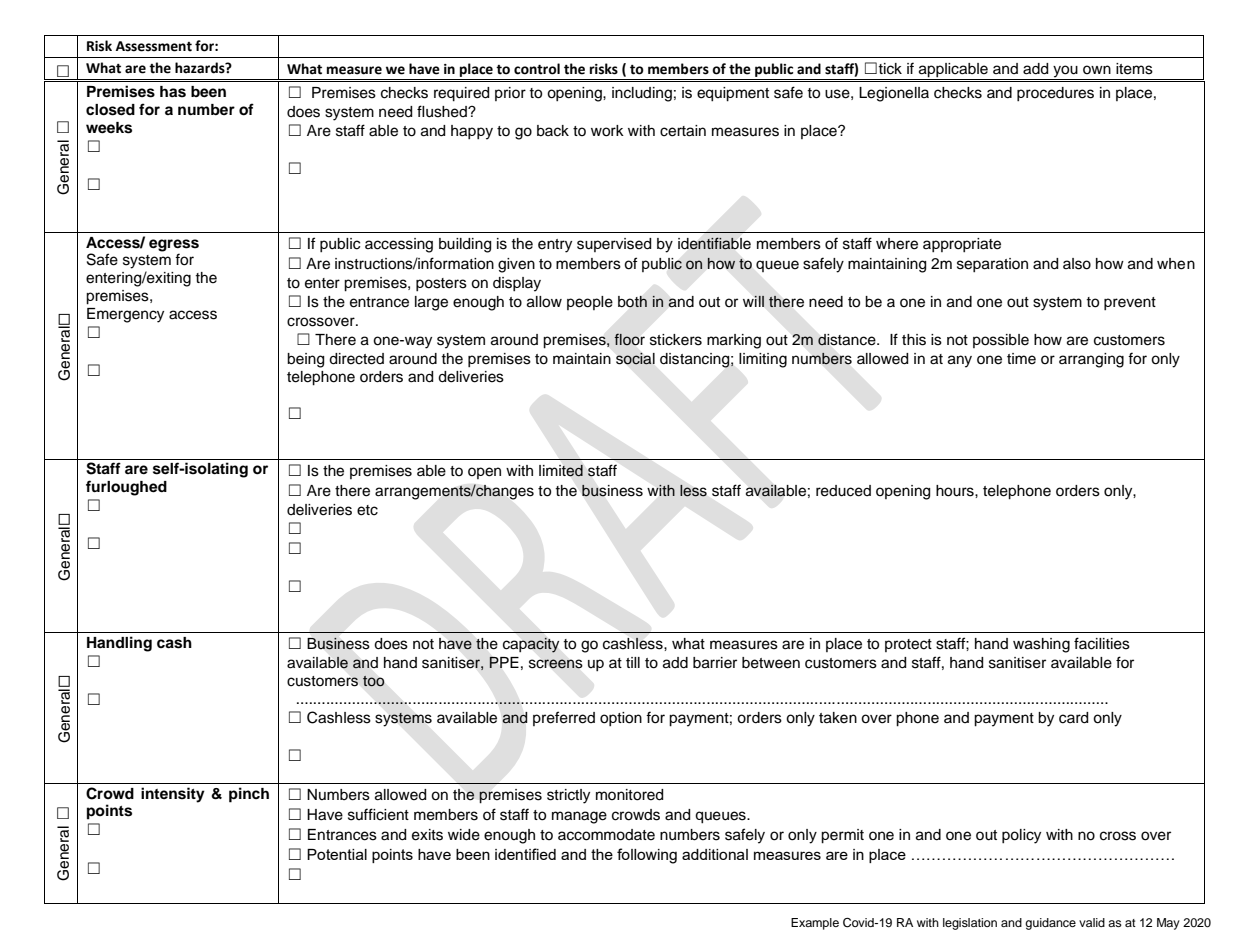 This image has width=1233, height=952. I want to click on too, so click(373, 681).
